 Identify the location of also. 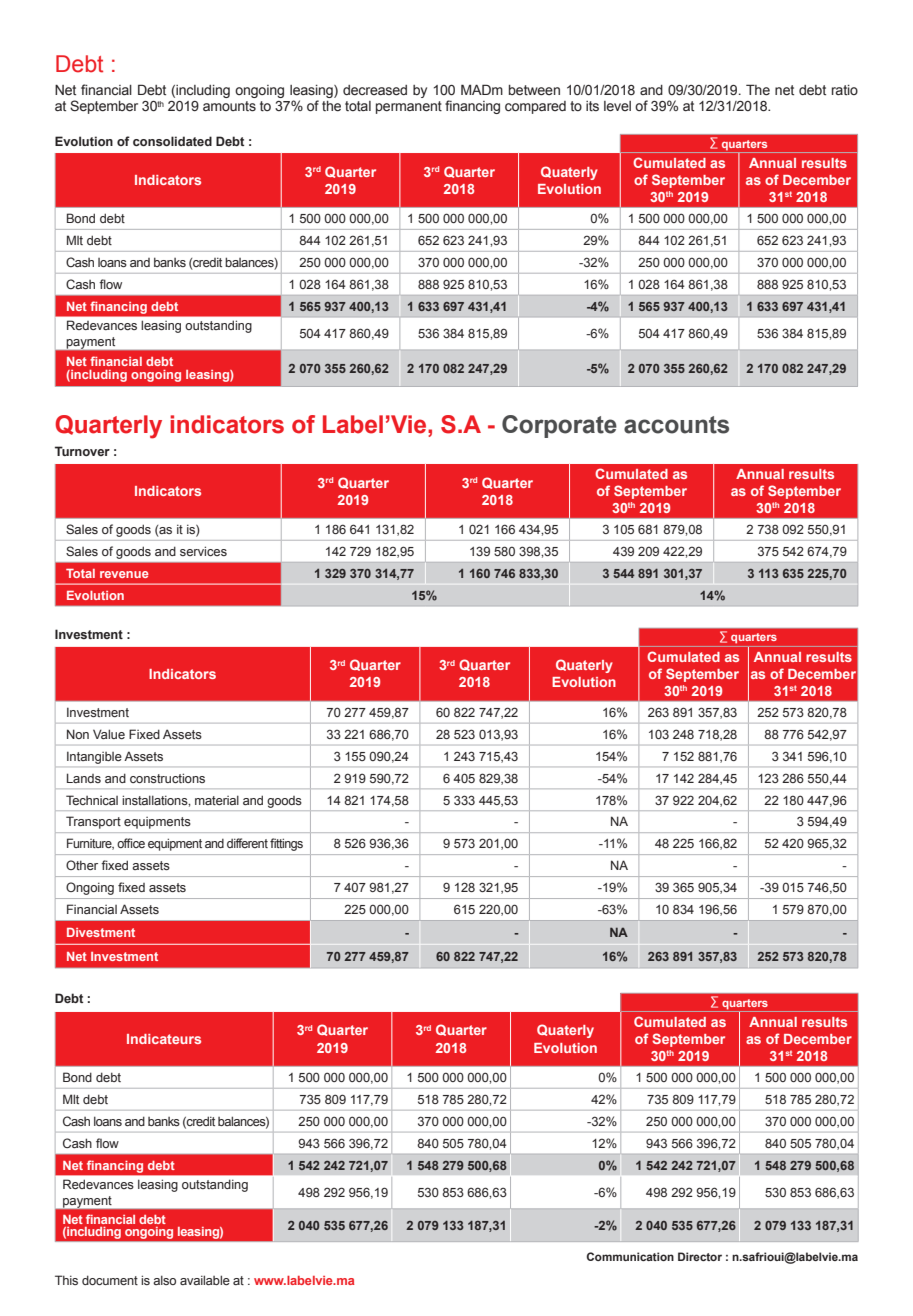
(164, 1280).
